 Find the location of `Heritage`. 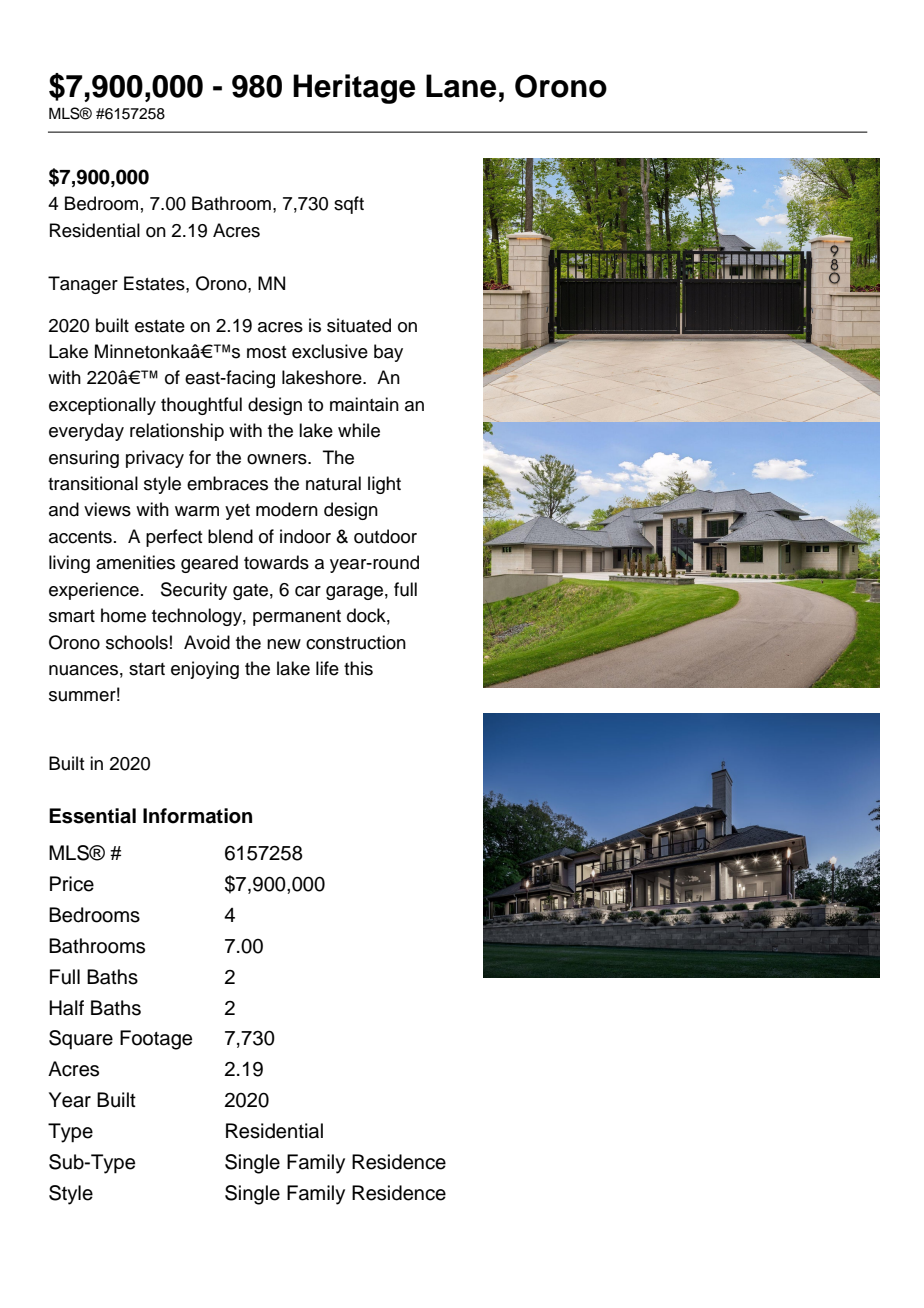

Heritage is located at coordinates (354, 89).
